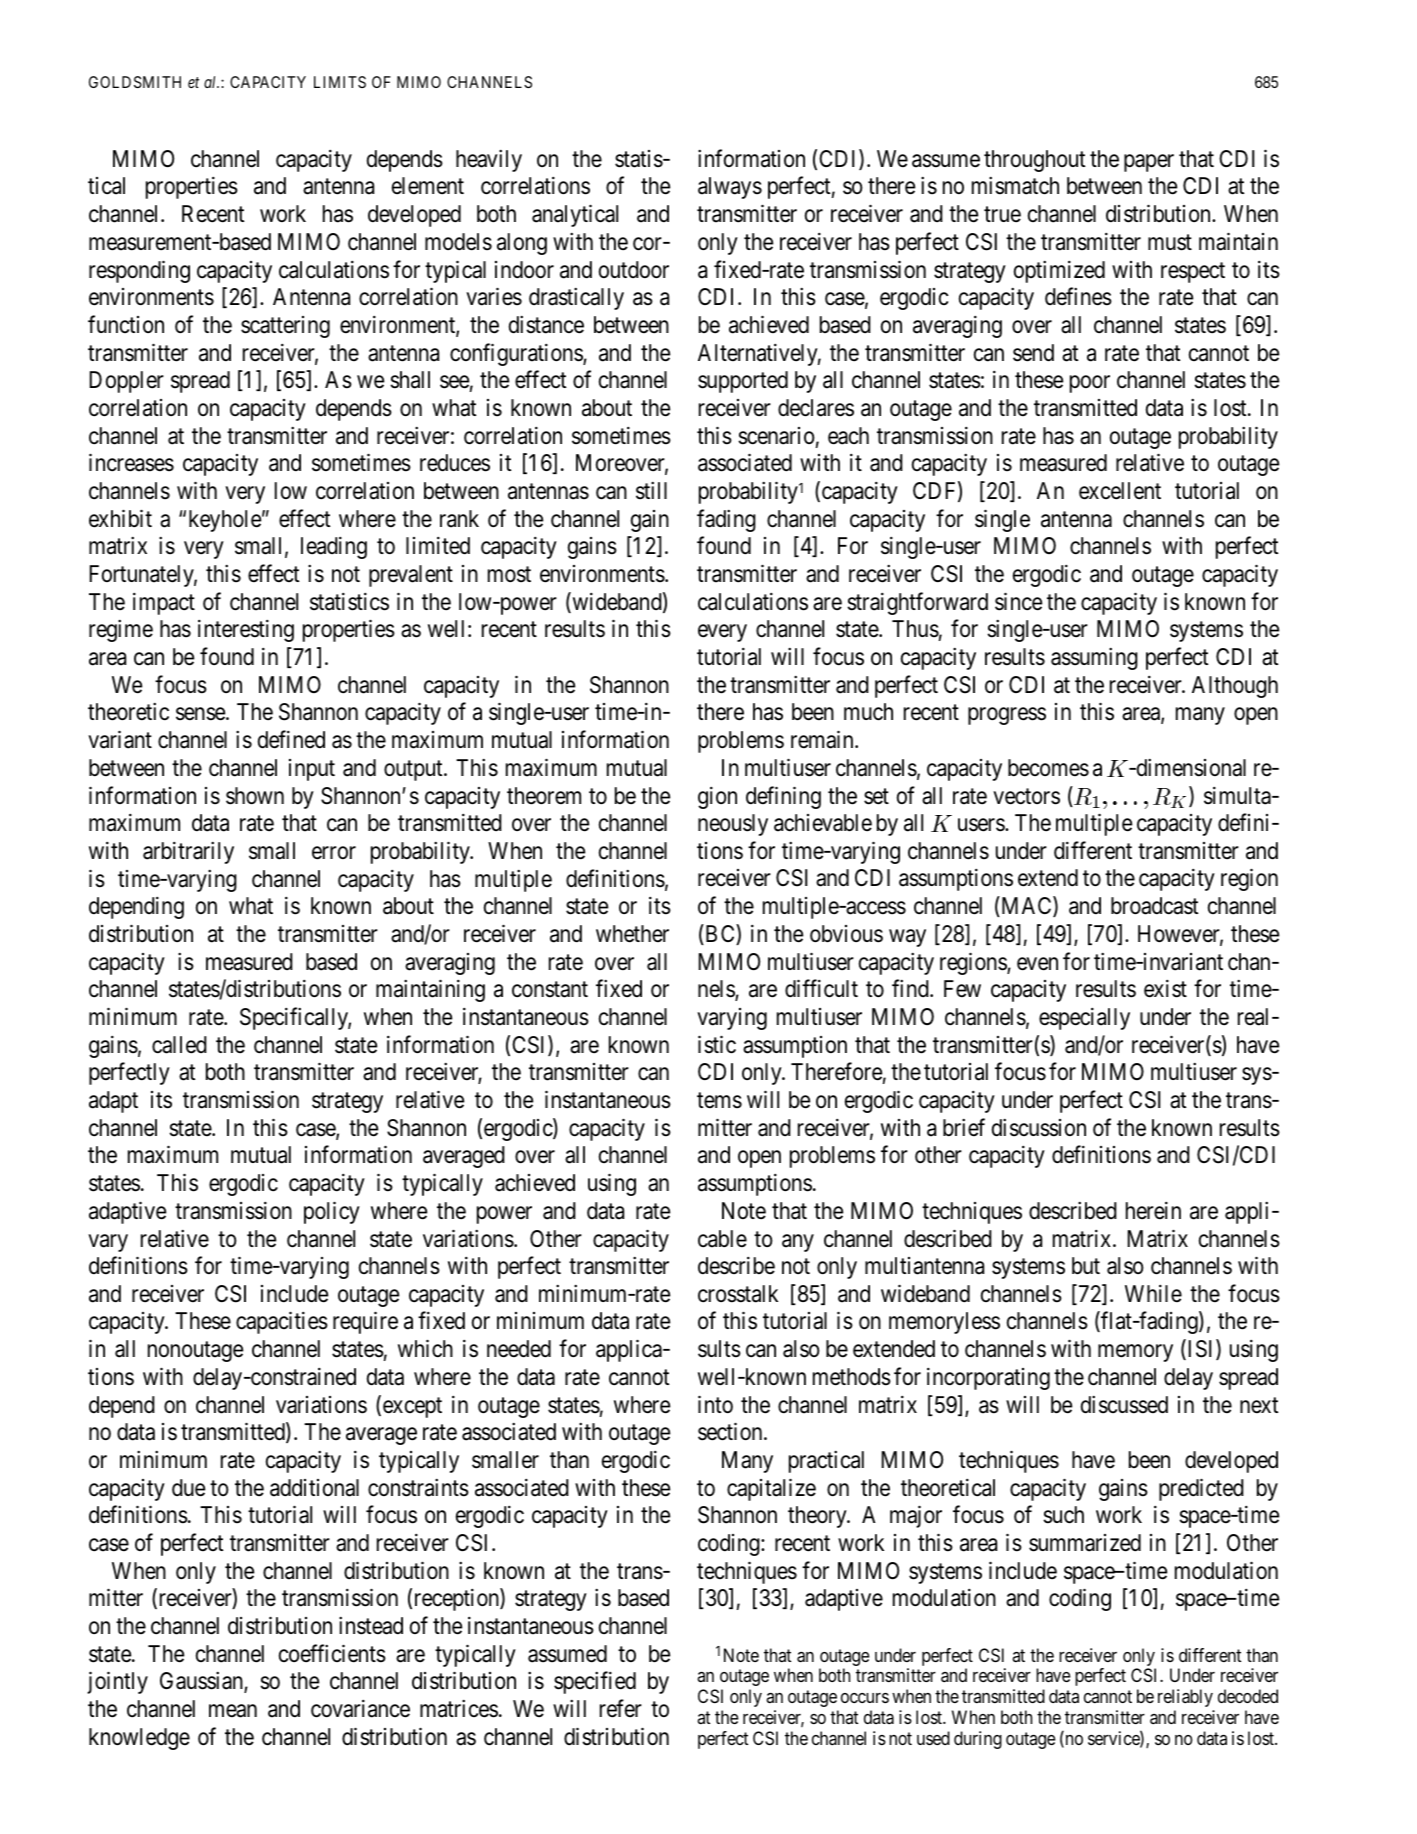 Image resolution: width=1417 pixels, height=1834 pixels. What do you see at coordinates (1155, 906) in the screenshot?
I see `broadcast` at bounding box center [1155, 906].
